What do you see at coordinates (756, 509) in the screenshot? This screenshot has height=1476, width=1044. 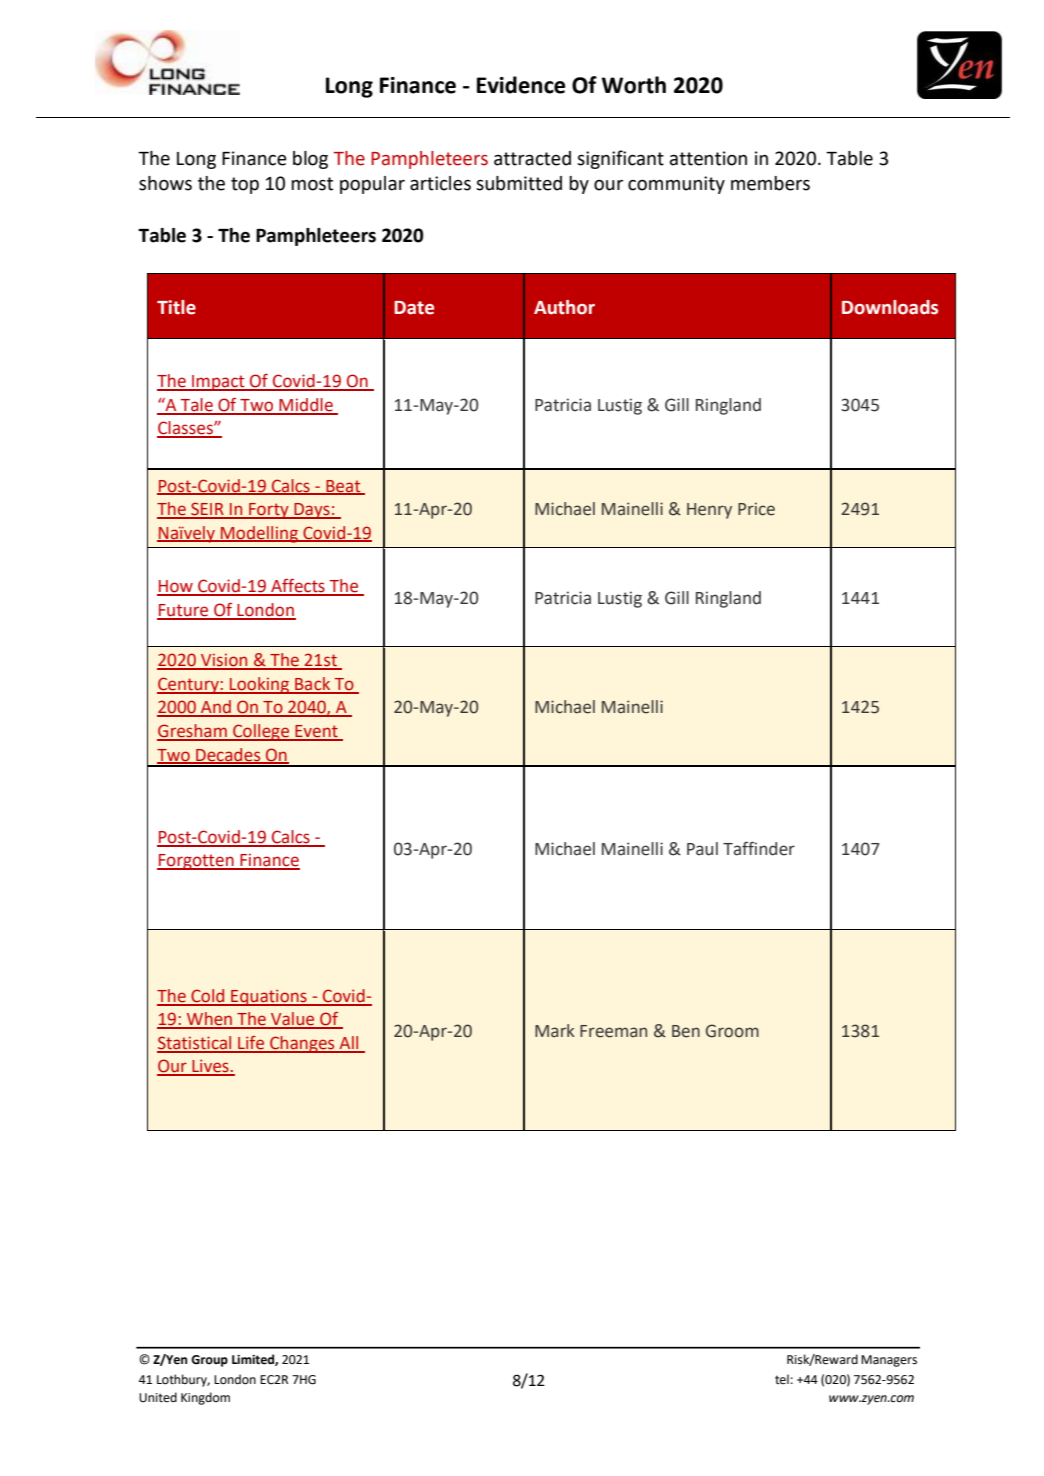 I see `Price` at bounding box center [756, 509].
